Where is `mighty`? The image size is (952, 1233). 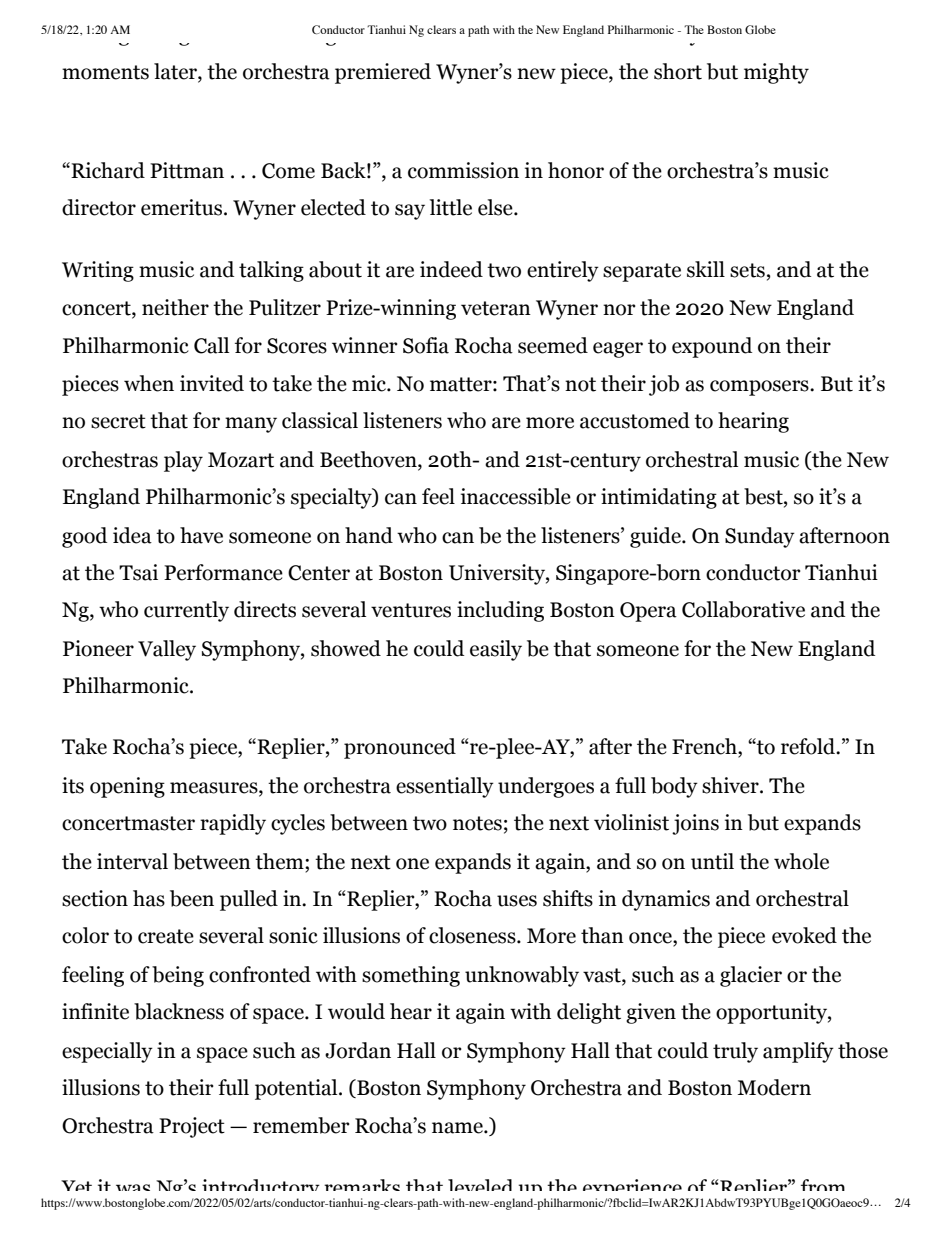 mighty is located at coordinates (776, 73).
